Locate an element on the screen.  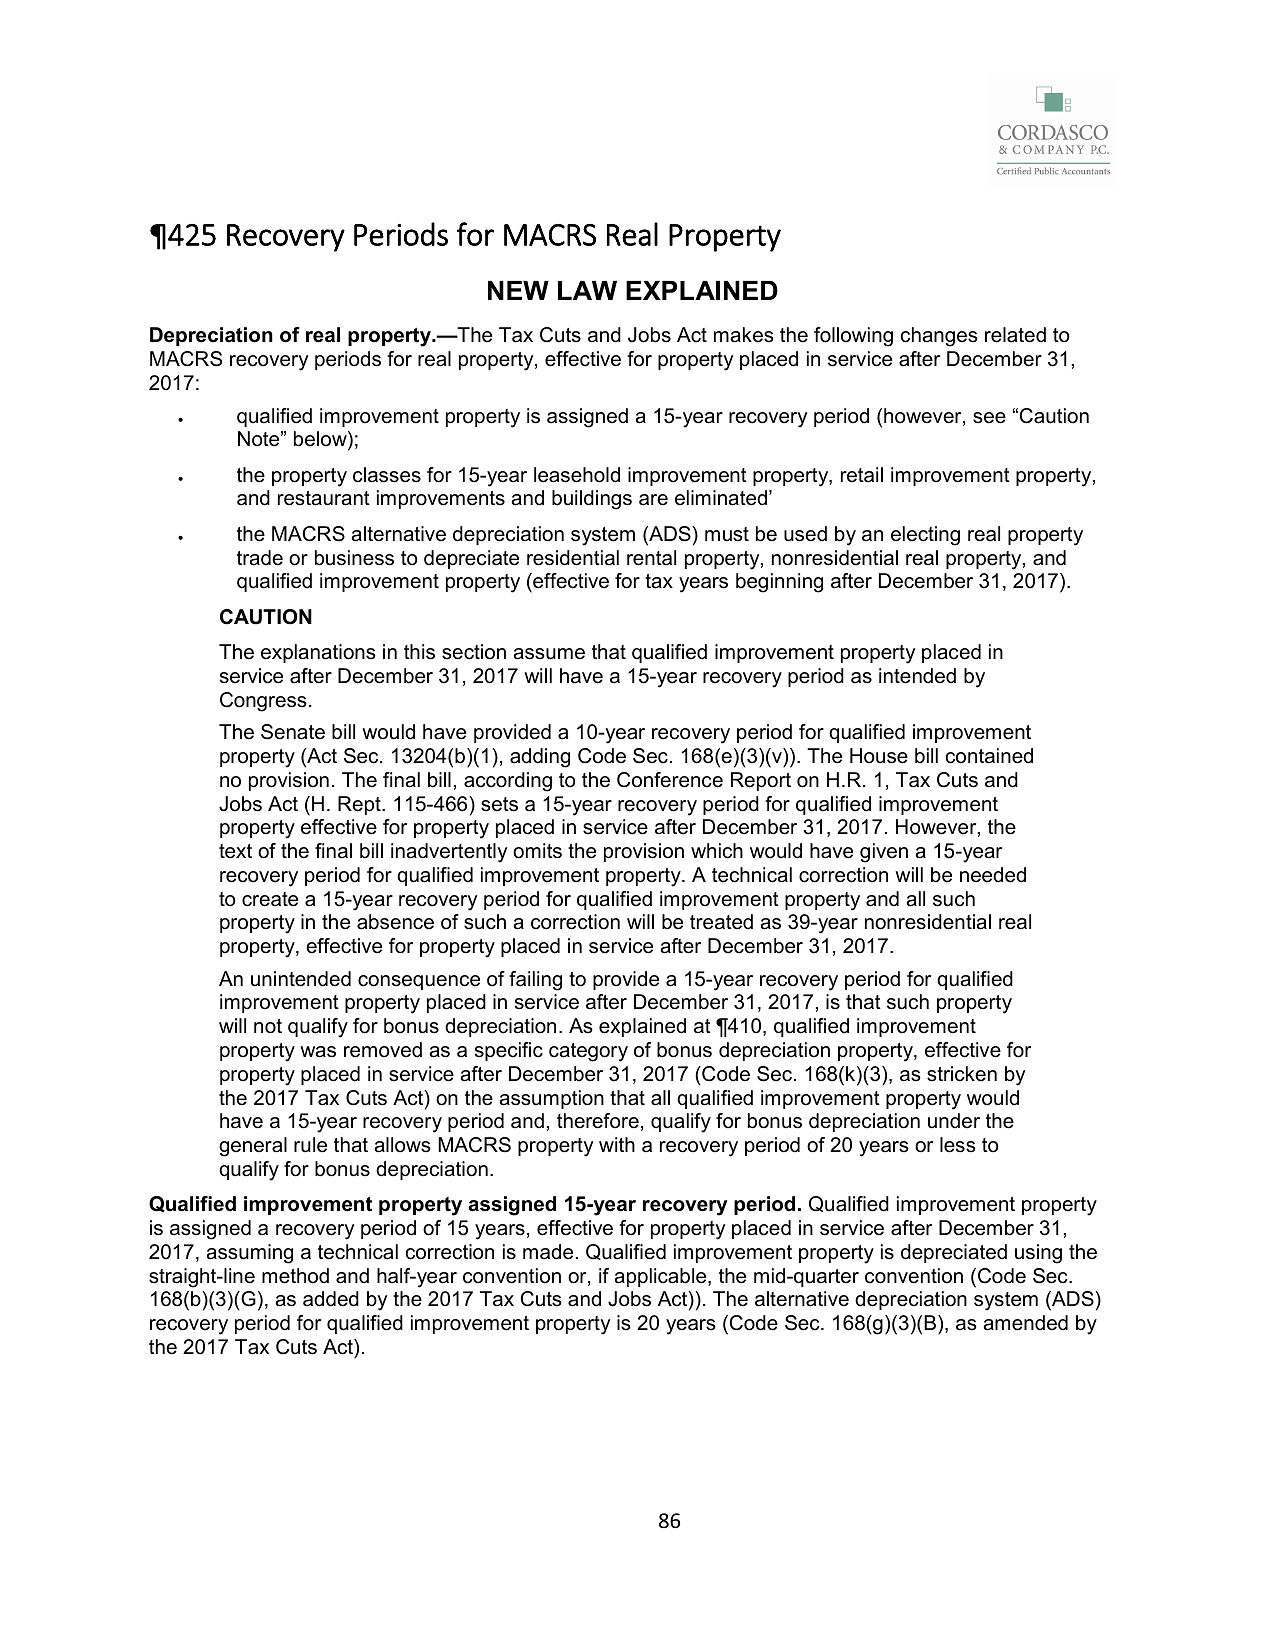
added is located at coordinates (331, 1299).
